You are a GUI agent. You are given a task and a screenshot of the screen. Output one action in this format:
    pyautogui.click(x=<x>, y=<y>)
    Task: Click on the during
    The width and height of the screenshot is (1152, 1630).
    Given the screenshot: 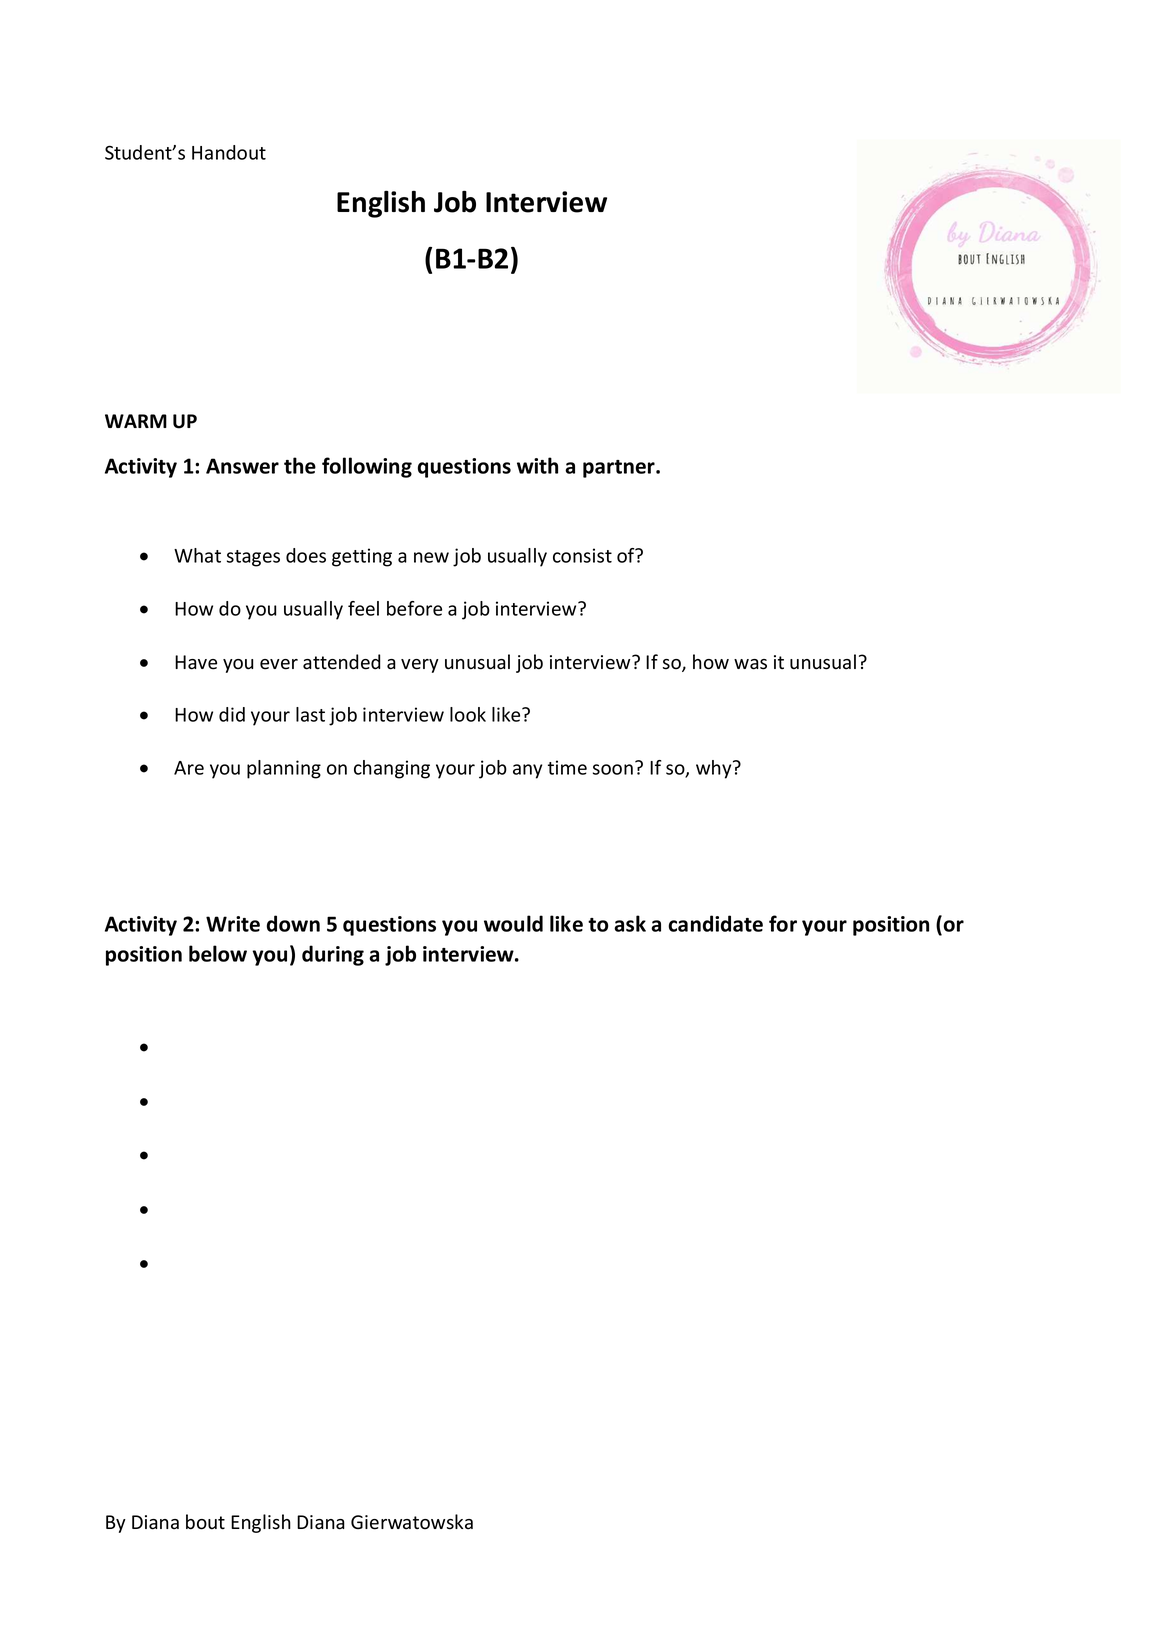 What is the action you would take?
    pyautogui.click(x=333, y=955)
